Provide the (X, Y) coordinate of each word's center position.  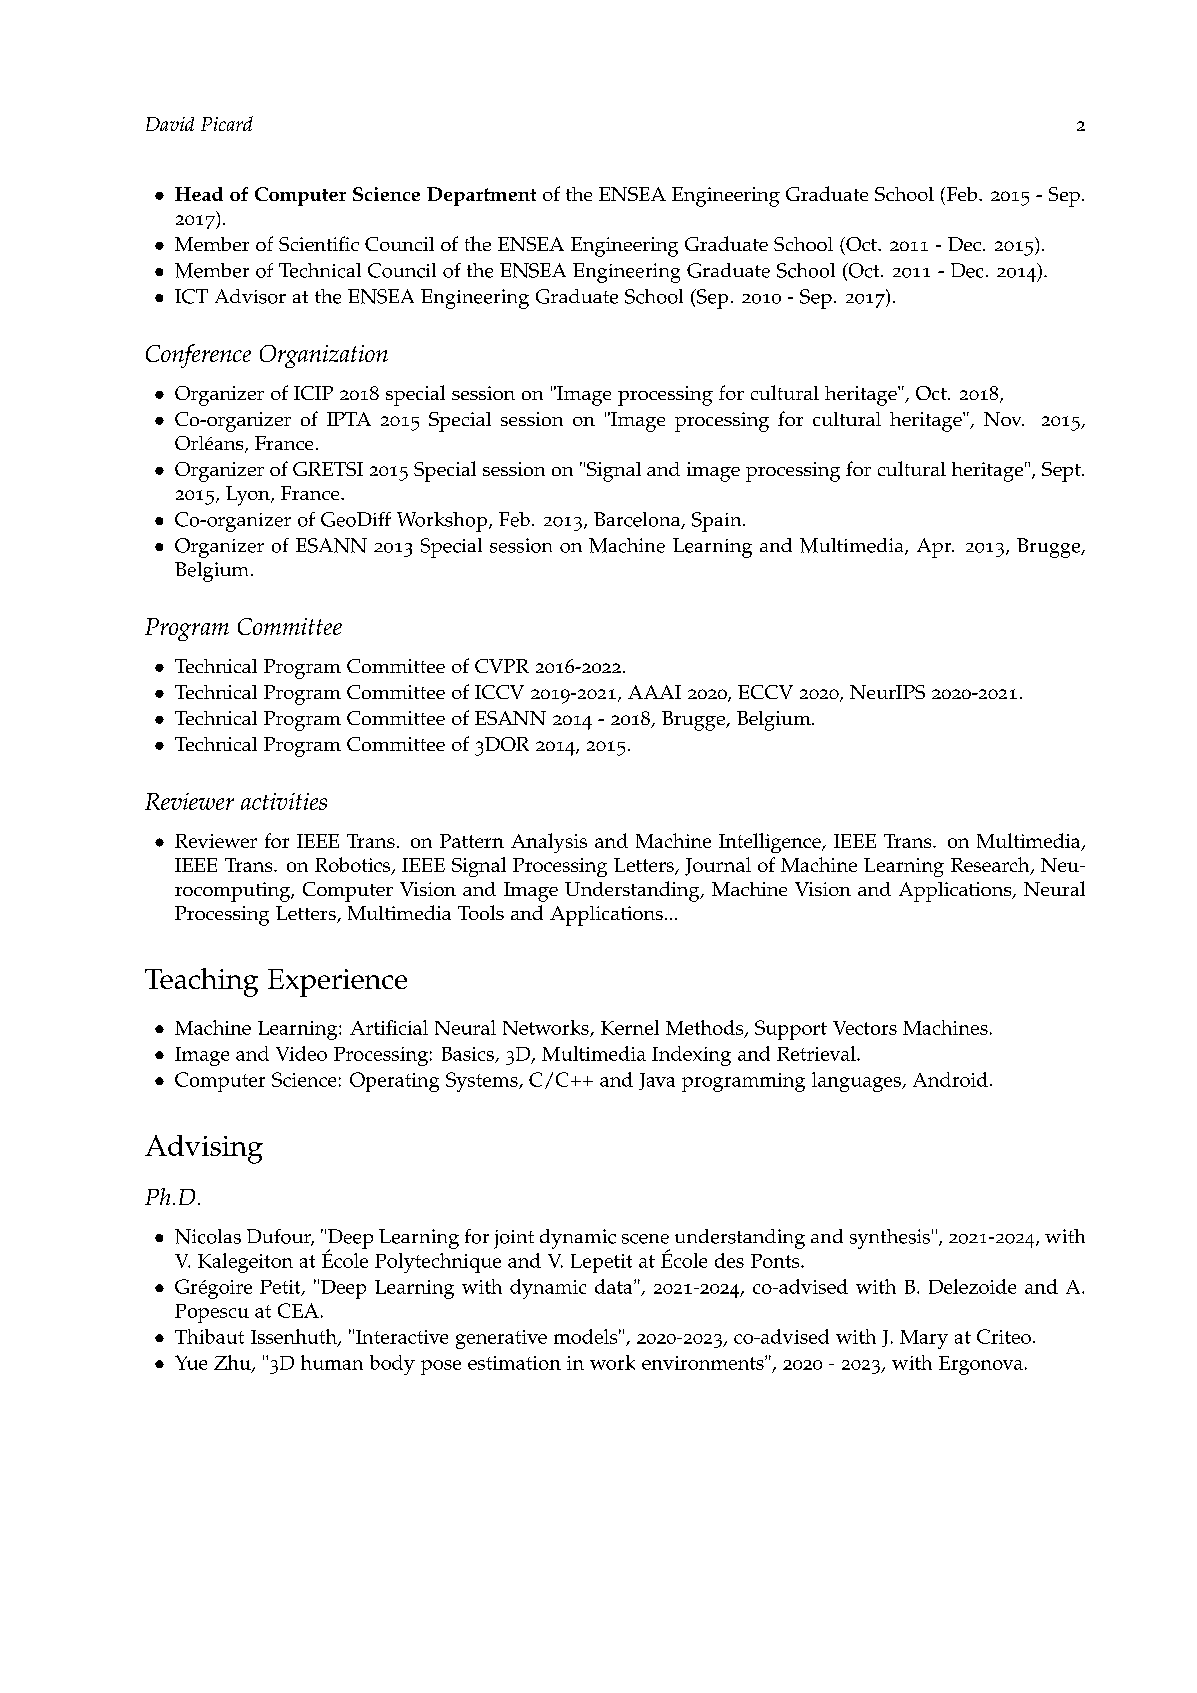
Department (481, 196)
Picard (227, 123)
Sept (1062, 472)
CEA (298, 1310)
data (615, 1286)
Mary (924, 1339)
